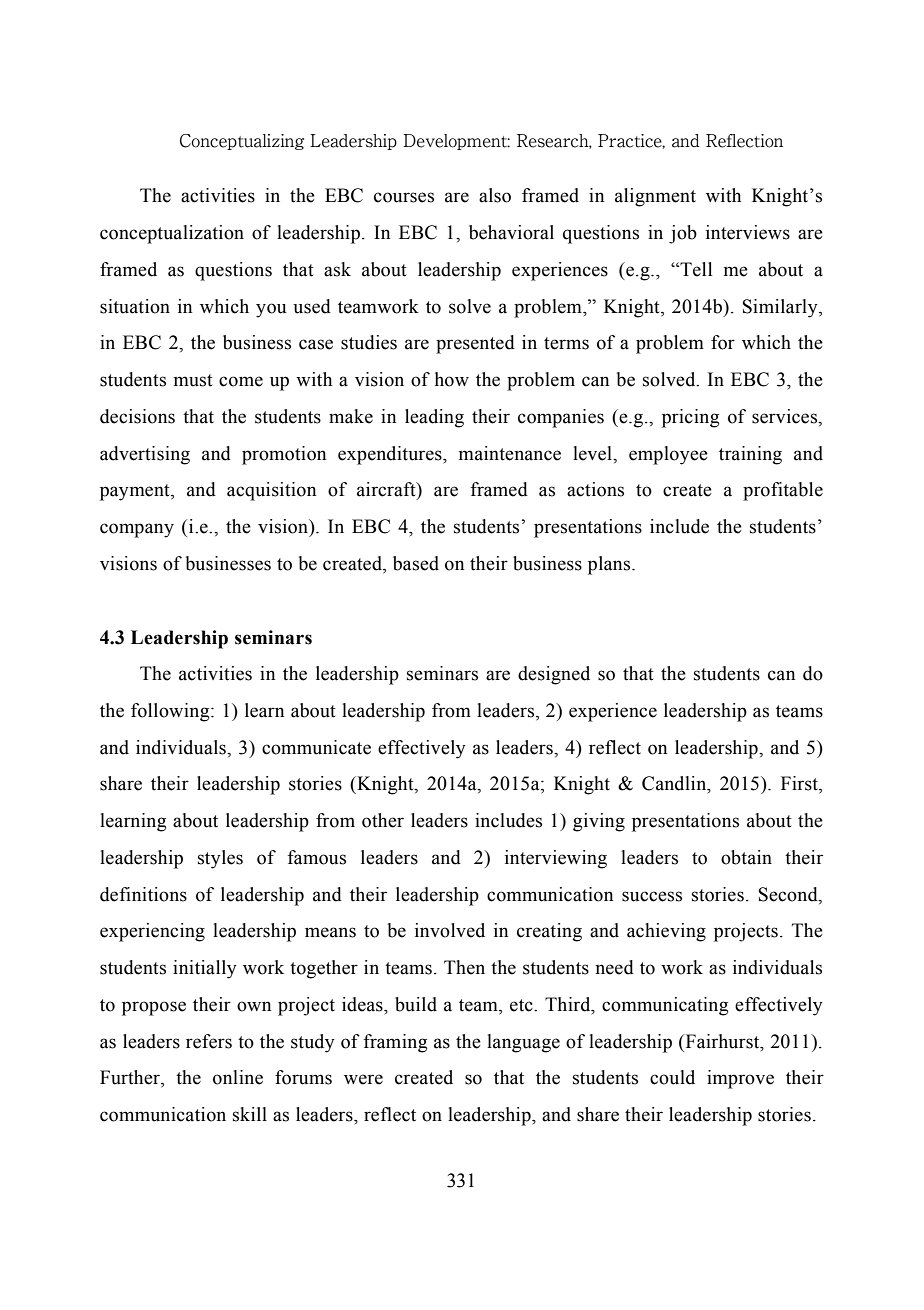 The height and width of the screenshot is (1310, 924). What do you see at coordinates (523, 1043) in the screenshot?
I see `language` at bounding box center [523, 1043].
